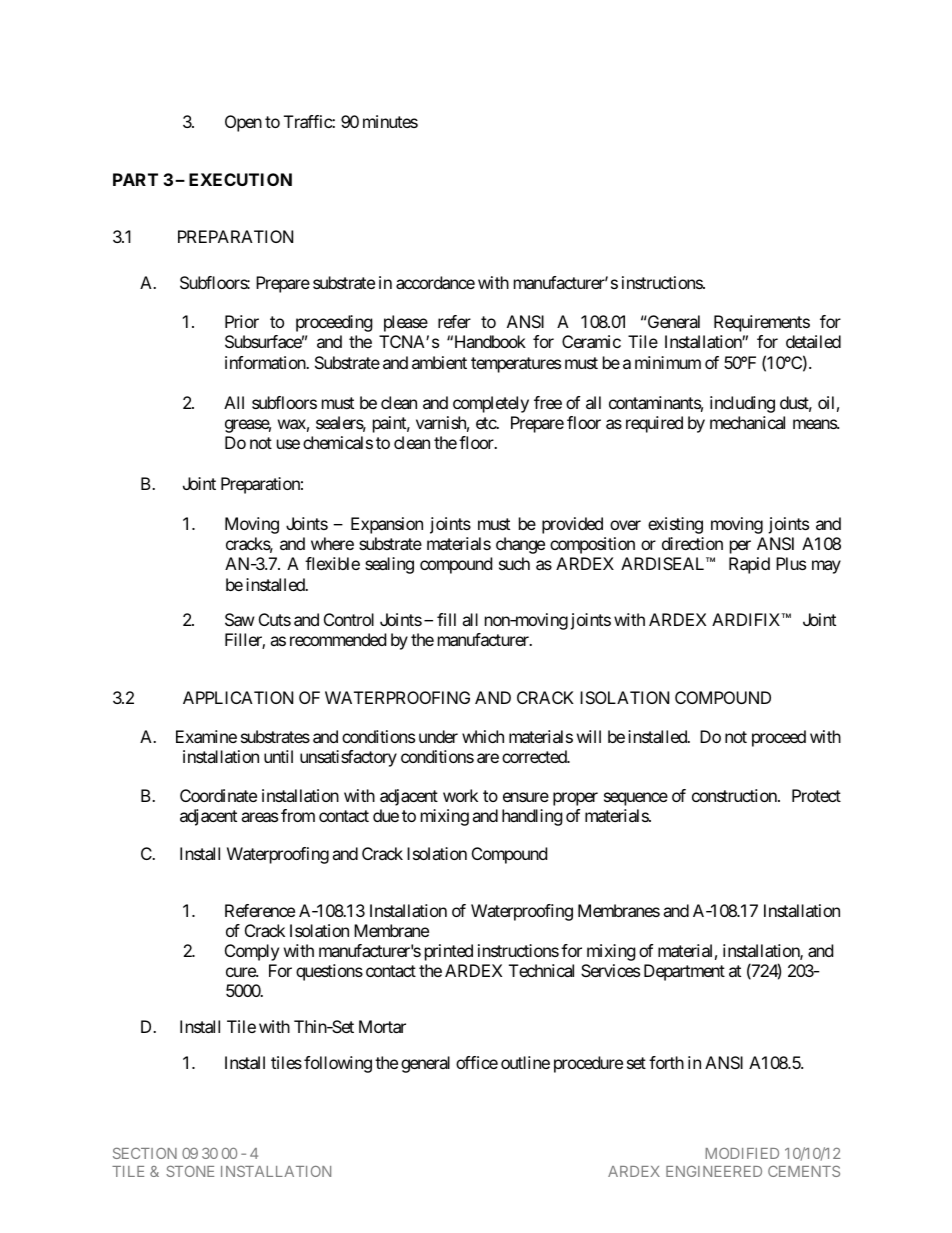 Image resolution: width=952 pixels, height=1233 pixels. What do you see at coordinates (145, 1153) in the image?
I see `SECTION` at bounding box center [145, 1153].
